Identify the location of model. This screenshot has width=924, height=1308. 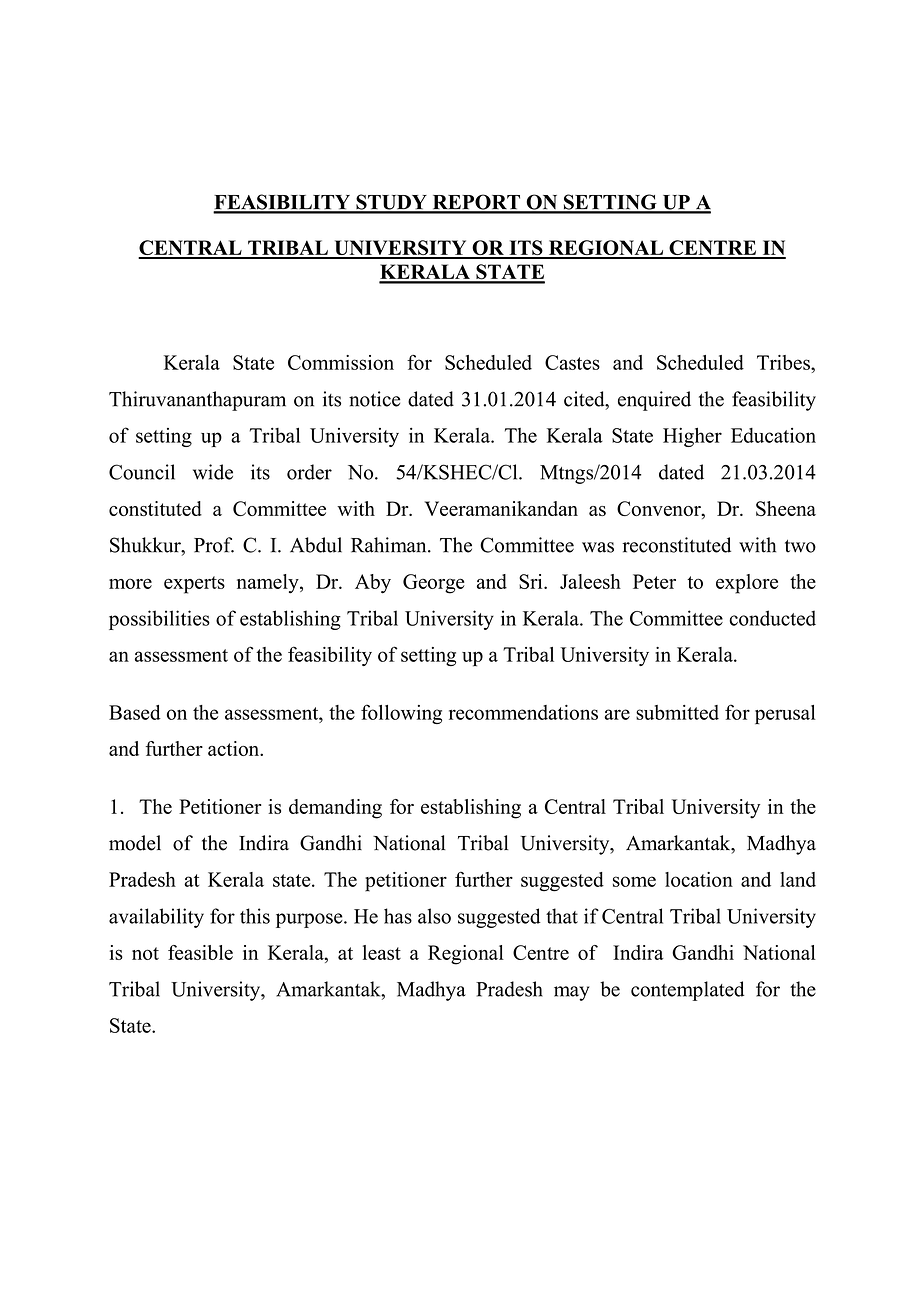
(135, 843).
